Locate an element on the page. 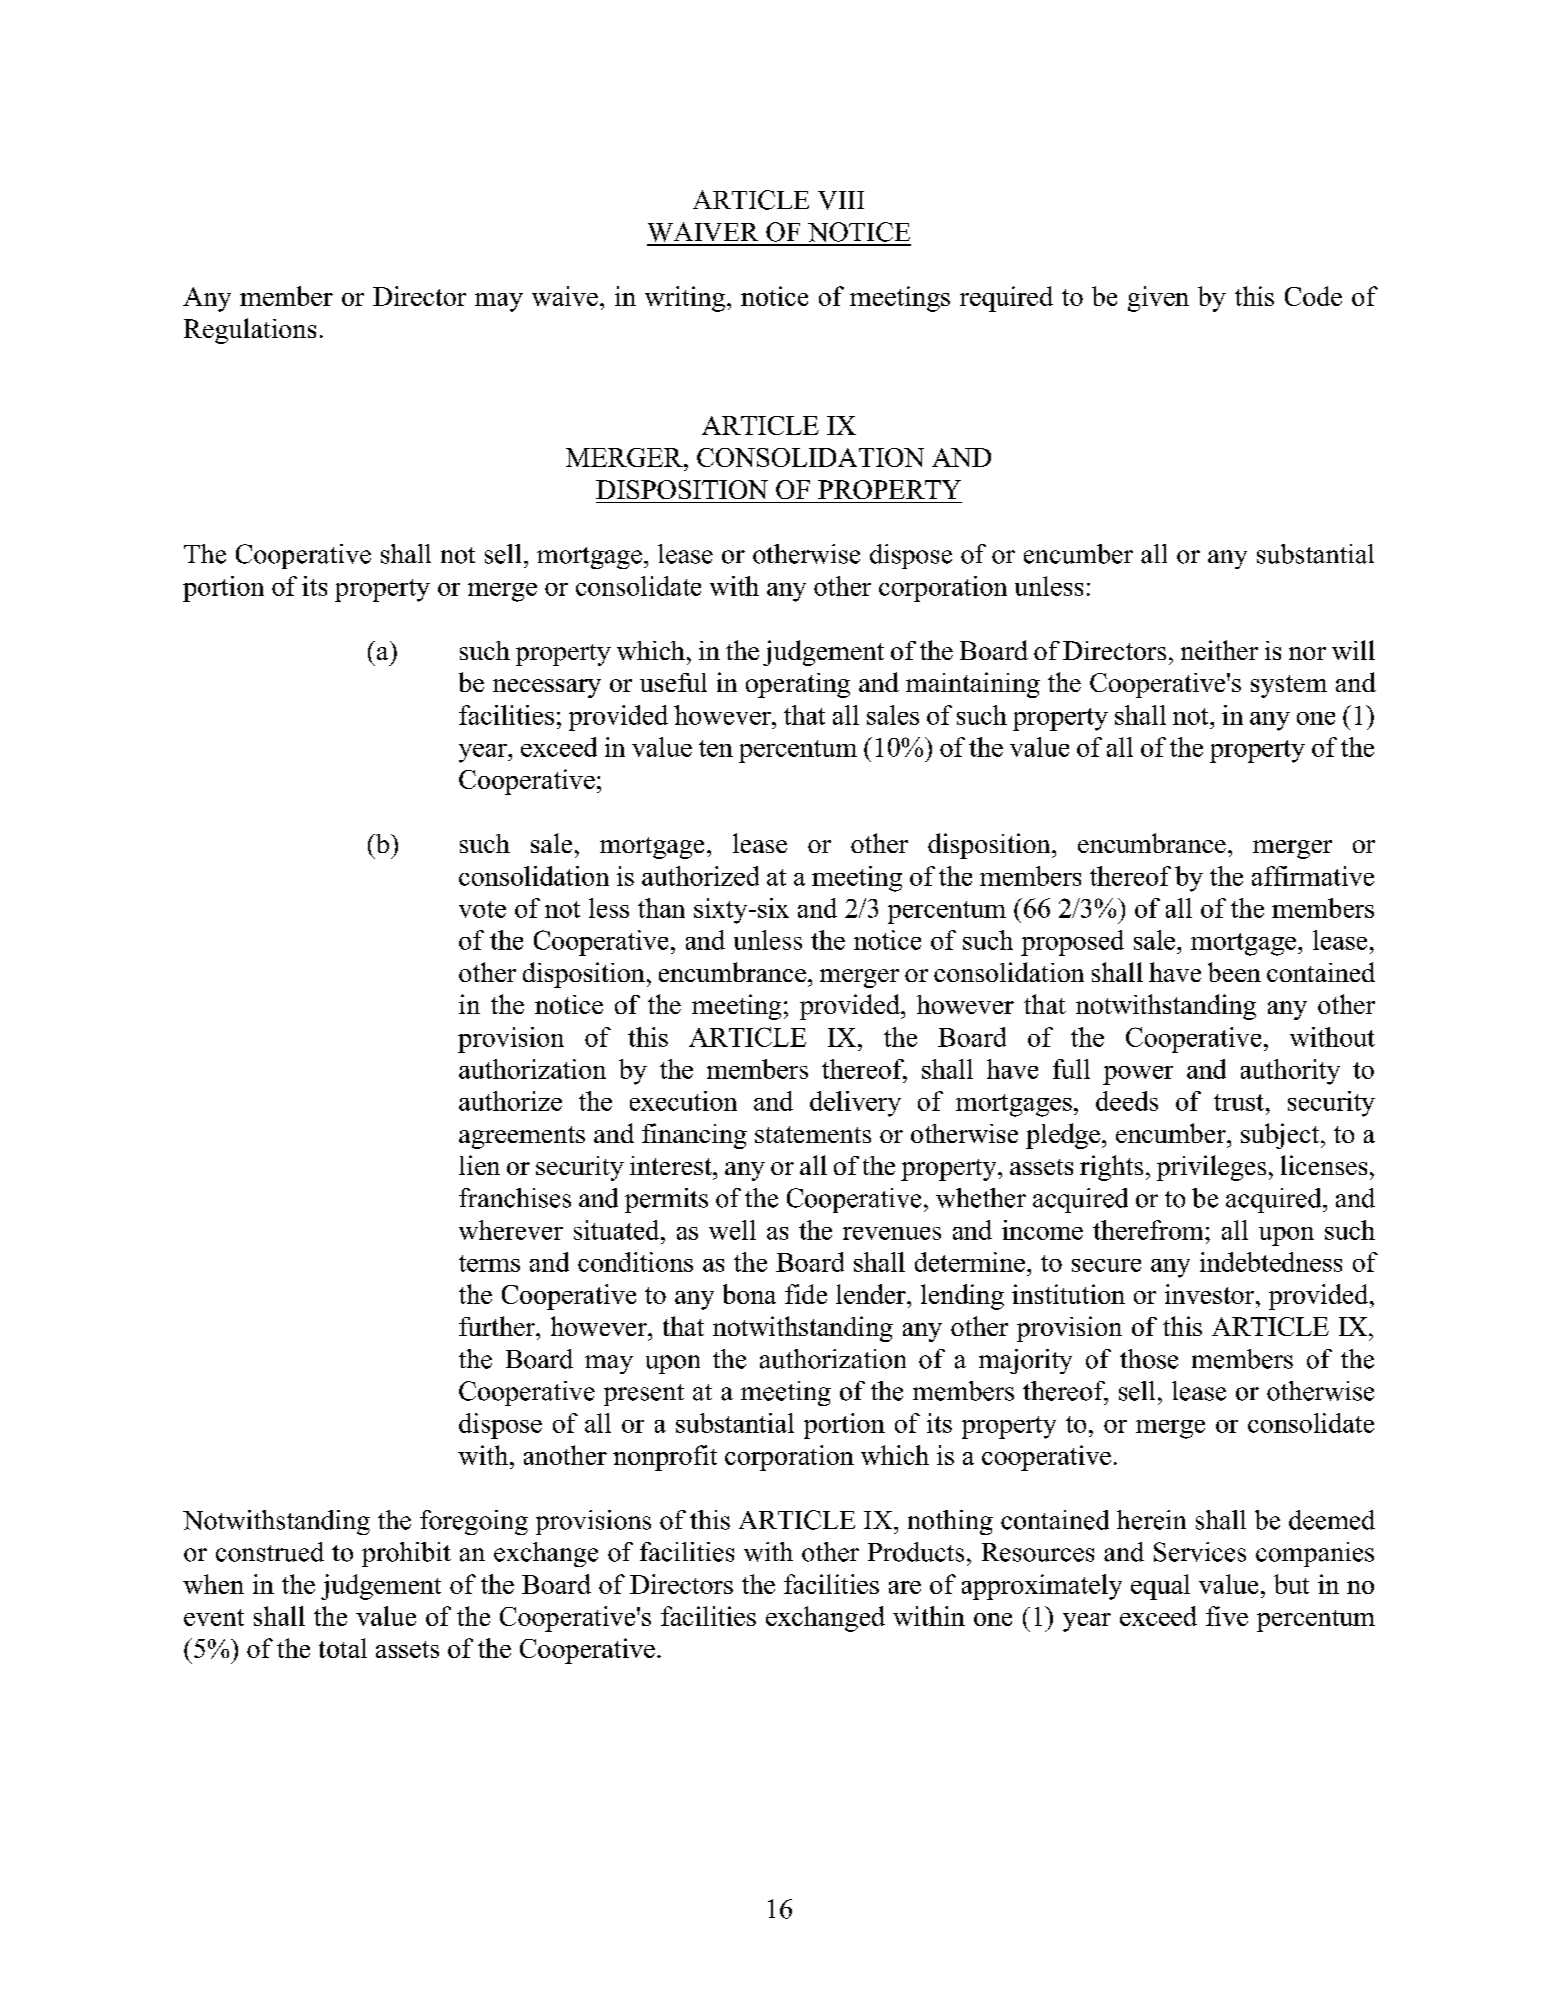  vote is located at coordinates (482, 909).
